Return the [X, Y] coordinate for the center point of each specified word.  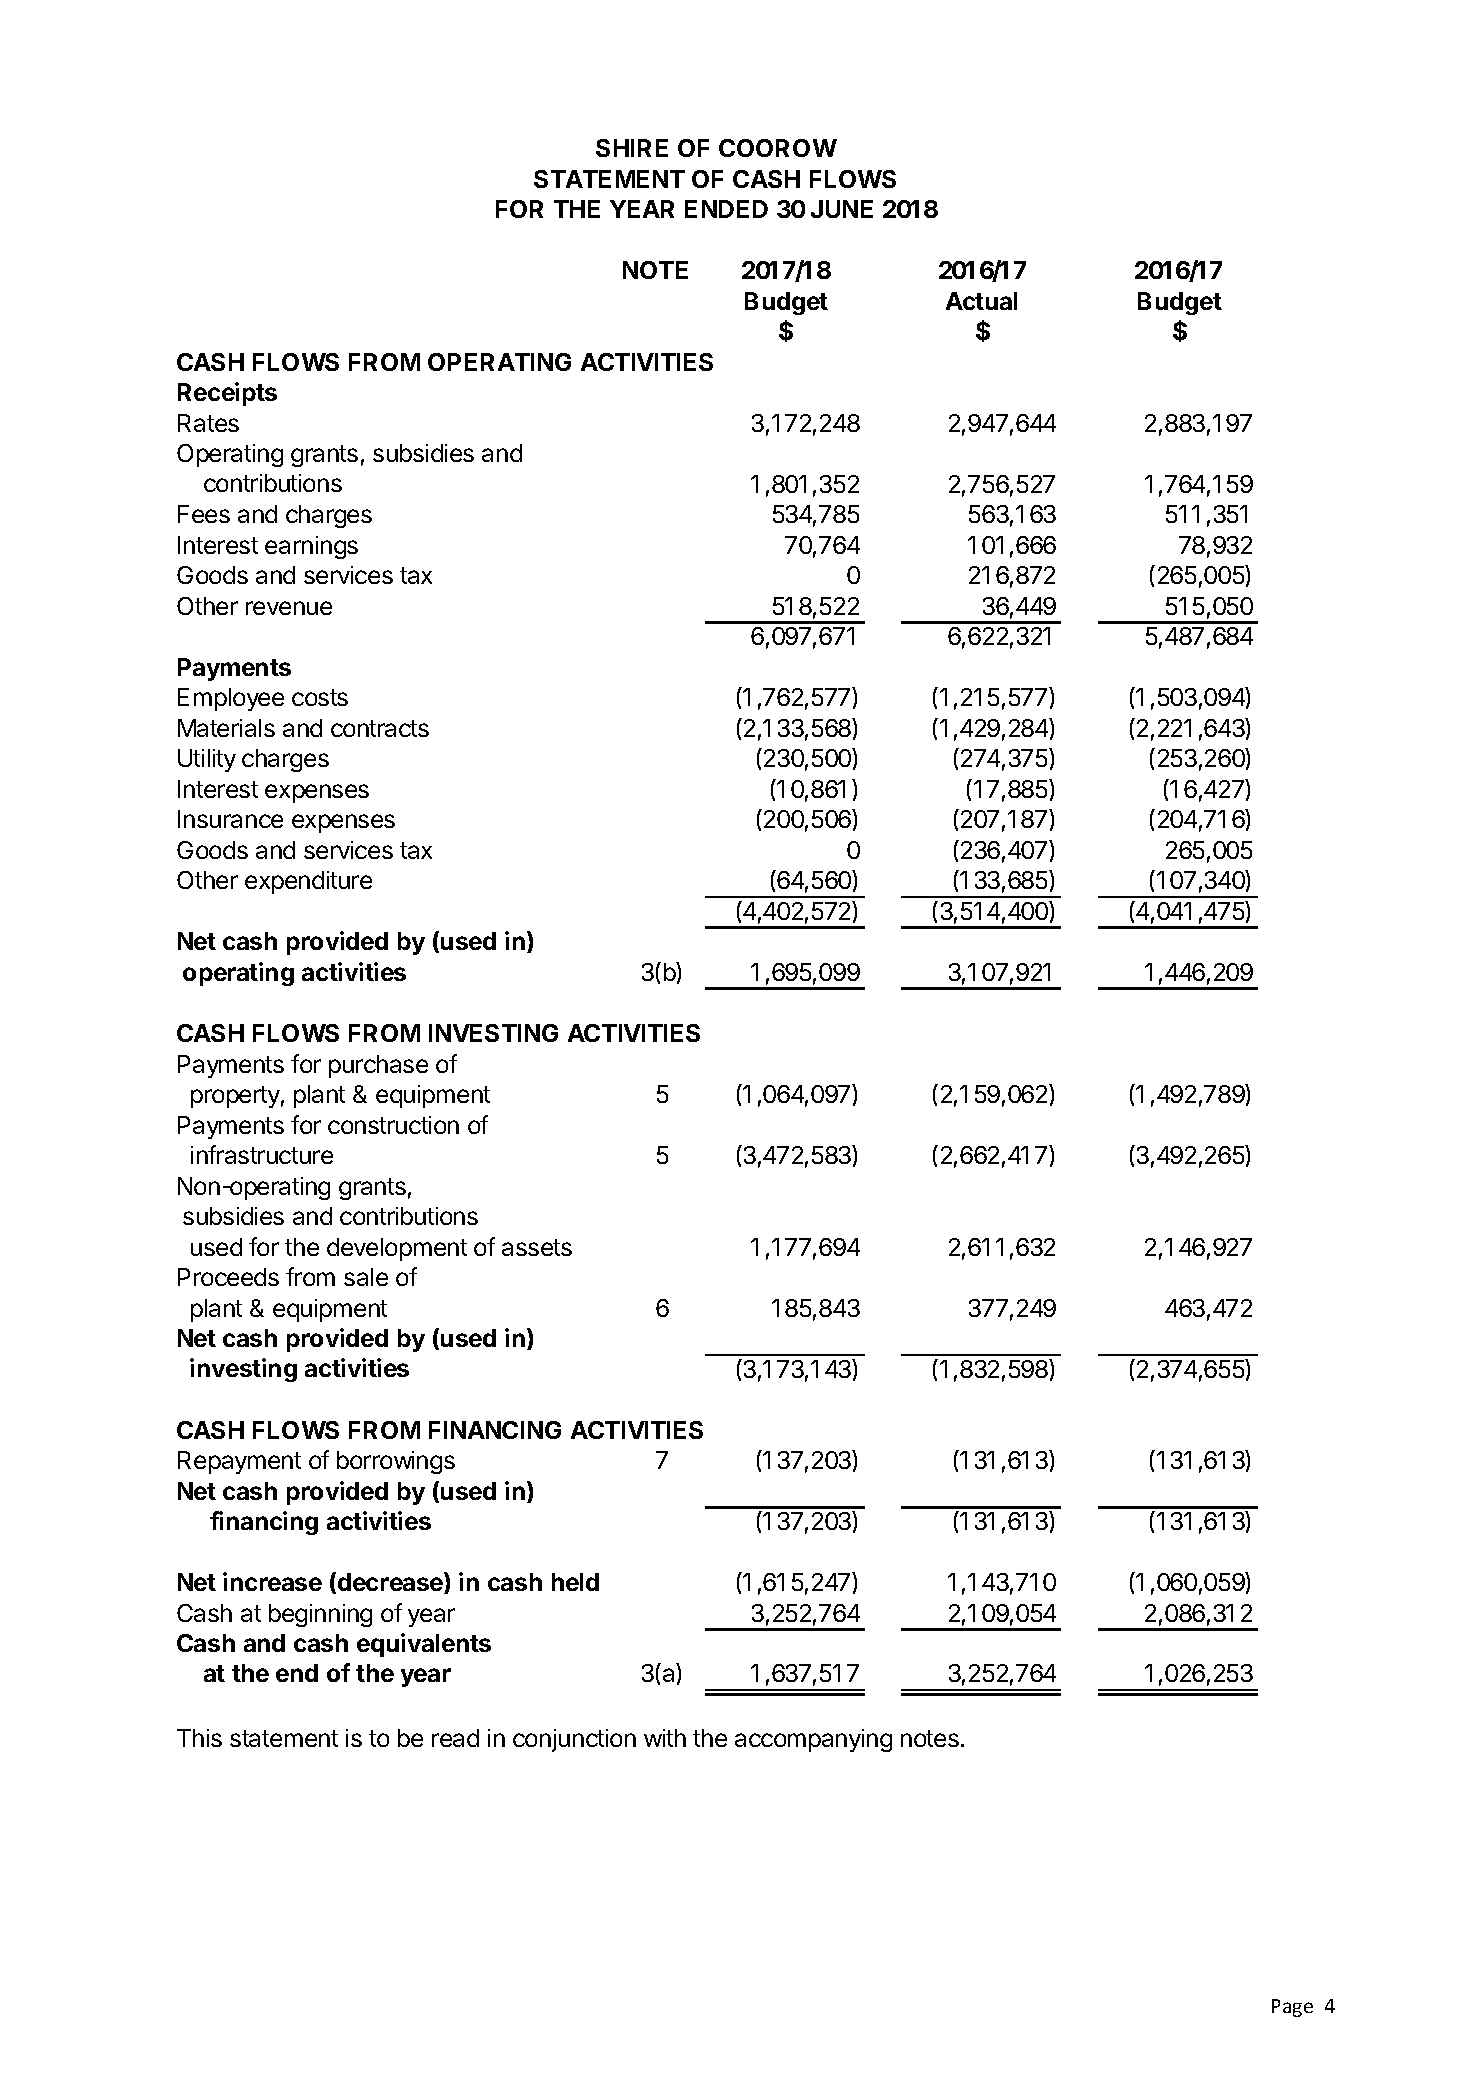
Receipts [227, 394]
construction [393, 1125]
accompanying [813, 1740]
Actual [981, 301]
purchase [378, 1066]
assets [537, 1247]
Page [1292, 2008]
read [455, 1738]
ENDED [726, 209]
